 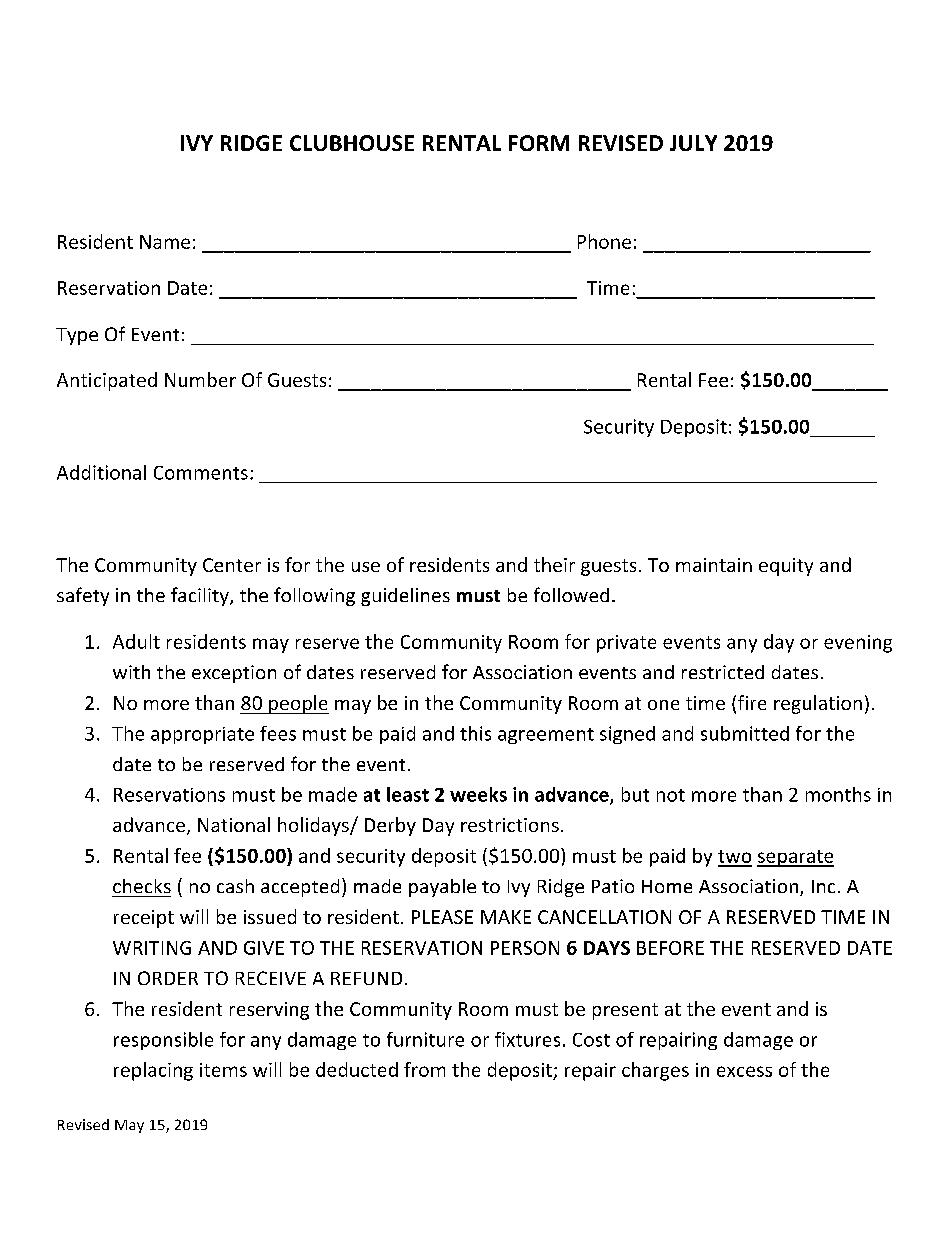 What do you see at coordinates (163, 1041) in the page?
I see `responsible` at bounding box center [163, 1041].
